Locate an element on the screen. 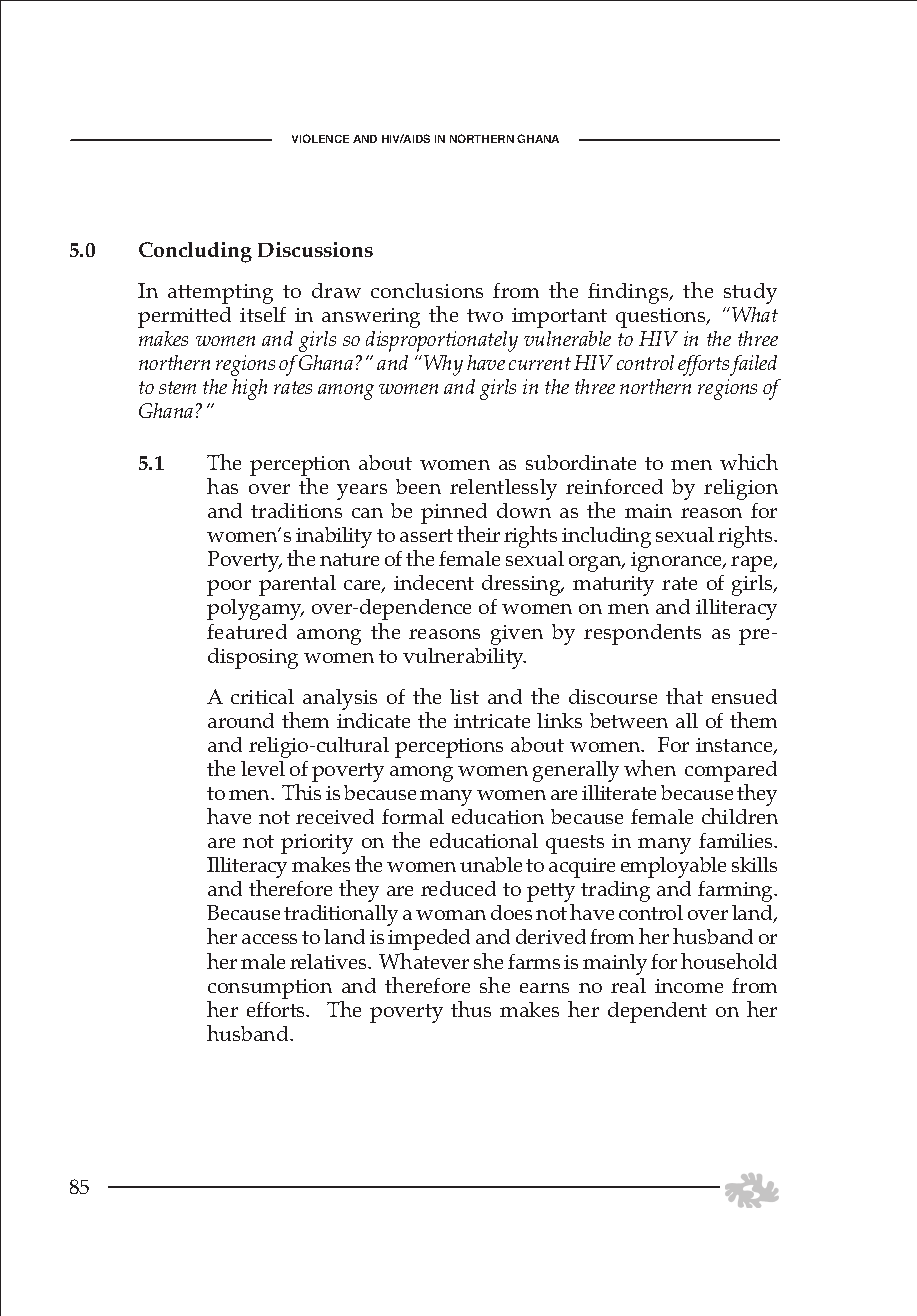  findings is located at coordinates (629, 293).
